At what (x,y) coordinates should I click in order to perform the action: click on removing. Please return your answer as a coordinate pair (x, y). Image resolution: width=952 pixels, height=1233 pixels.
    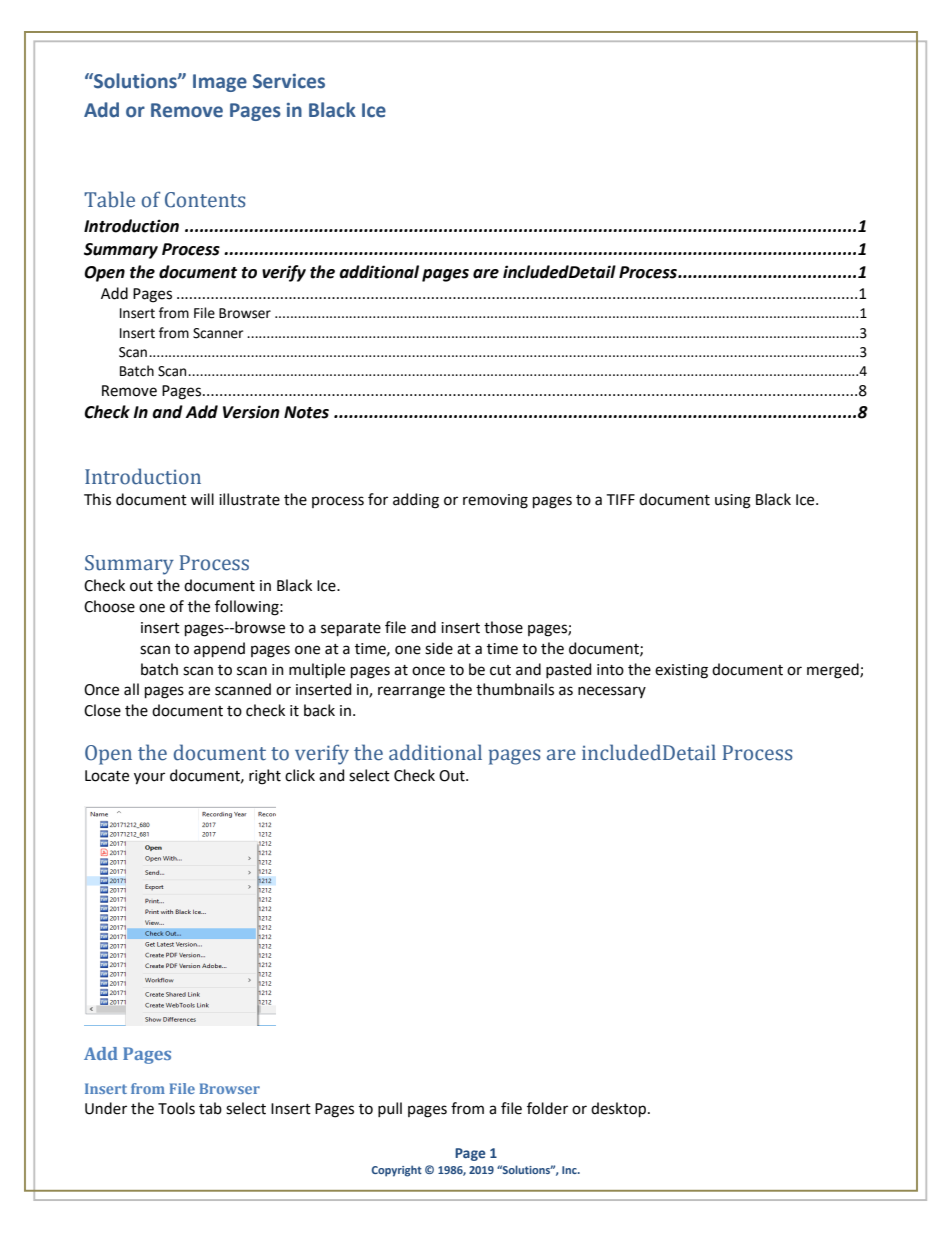
    Looking at the image, I should click on (495, 501).
